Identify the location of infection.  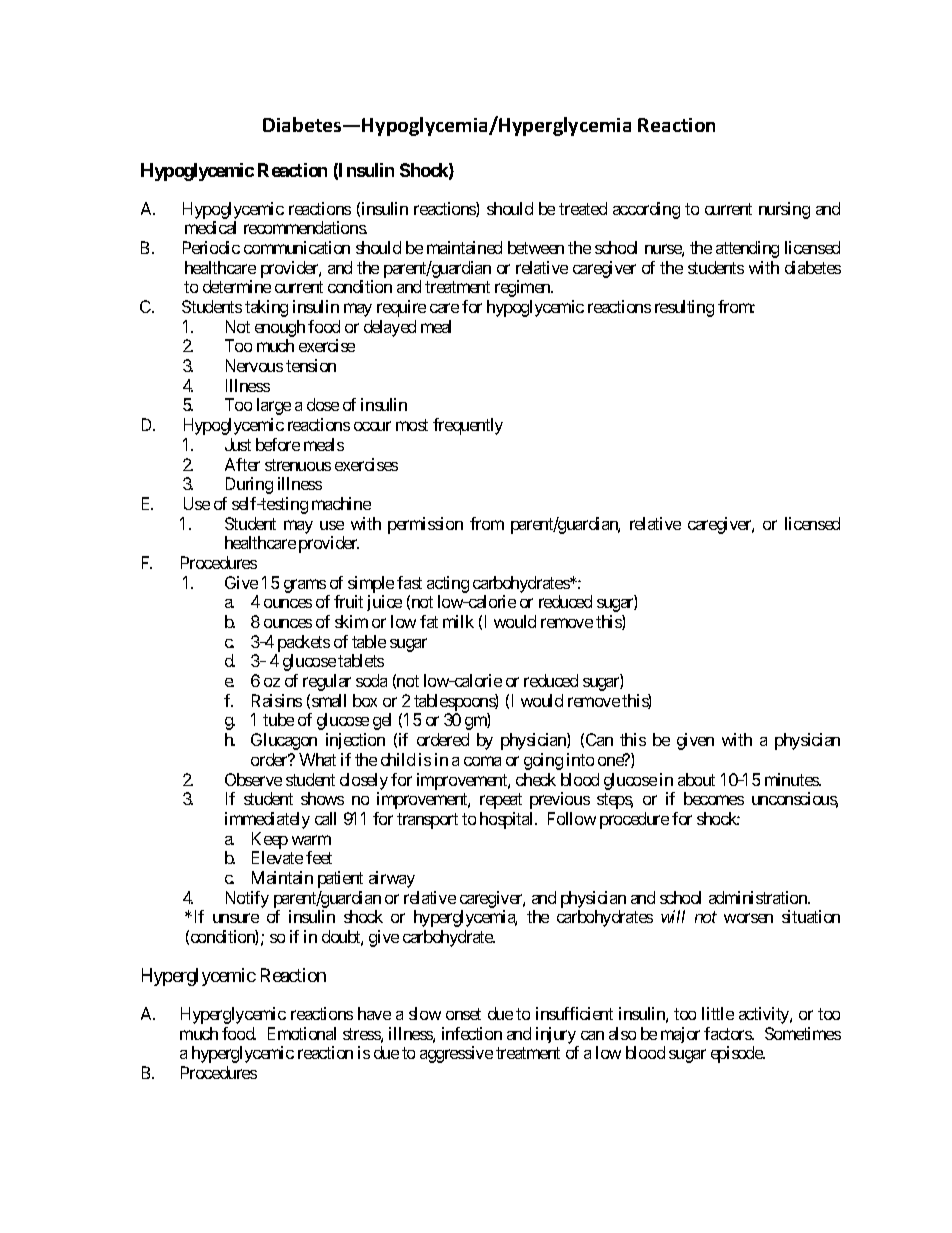
(472, 1033).
